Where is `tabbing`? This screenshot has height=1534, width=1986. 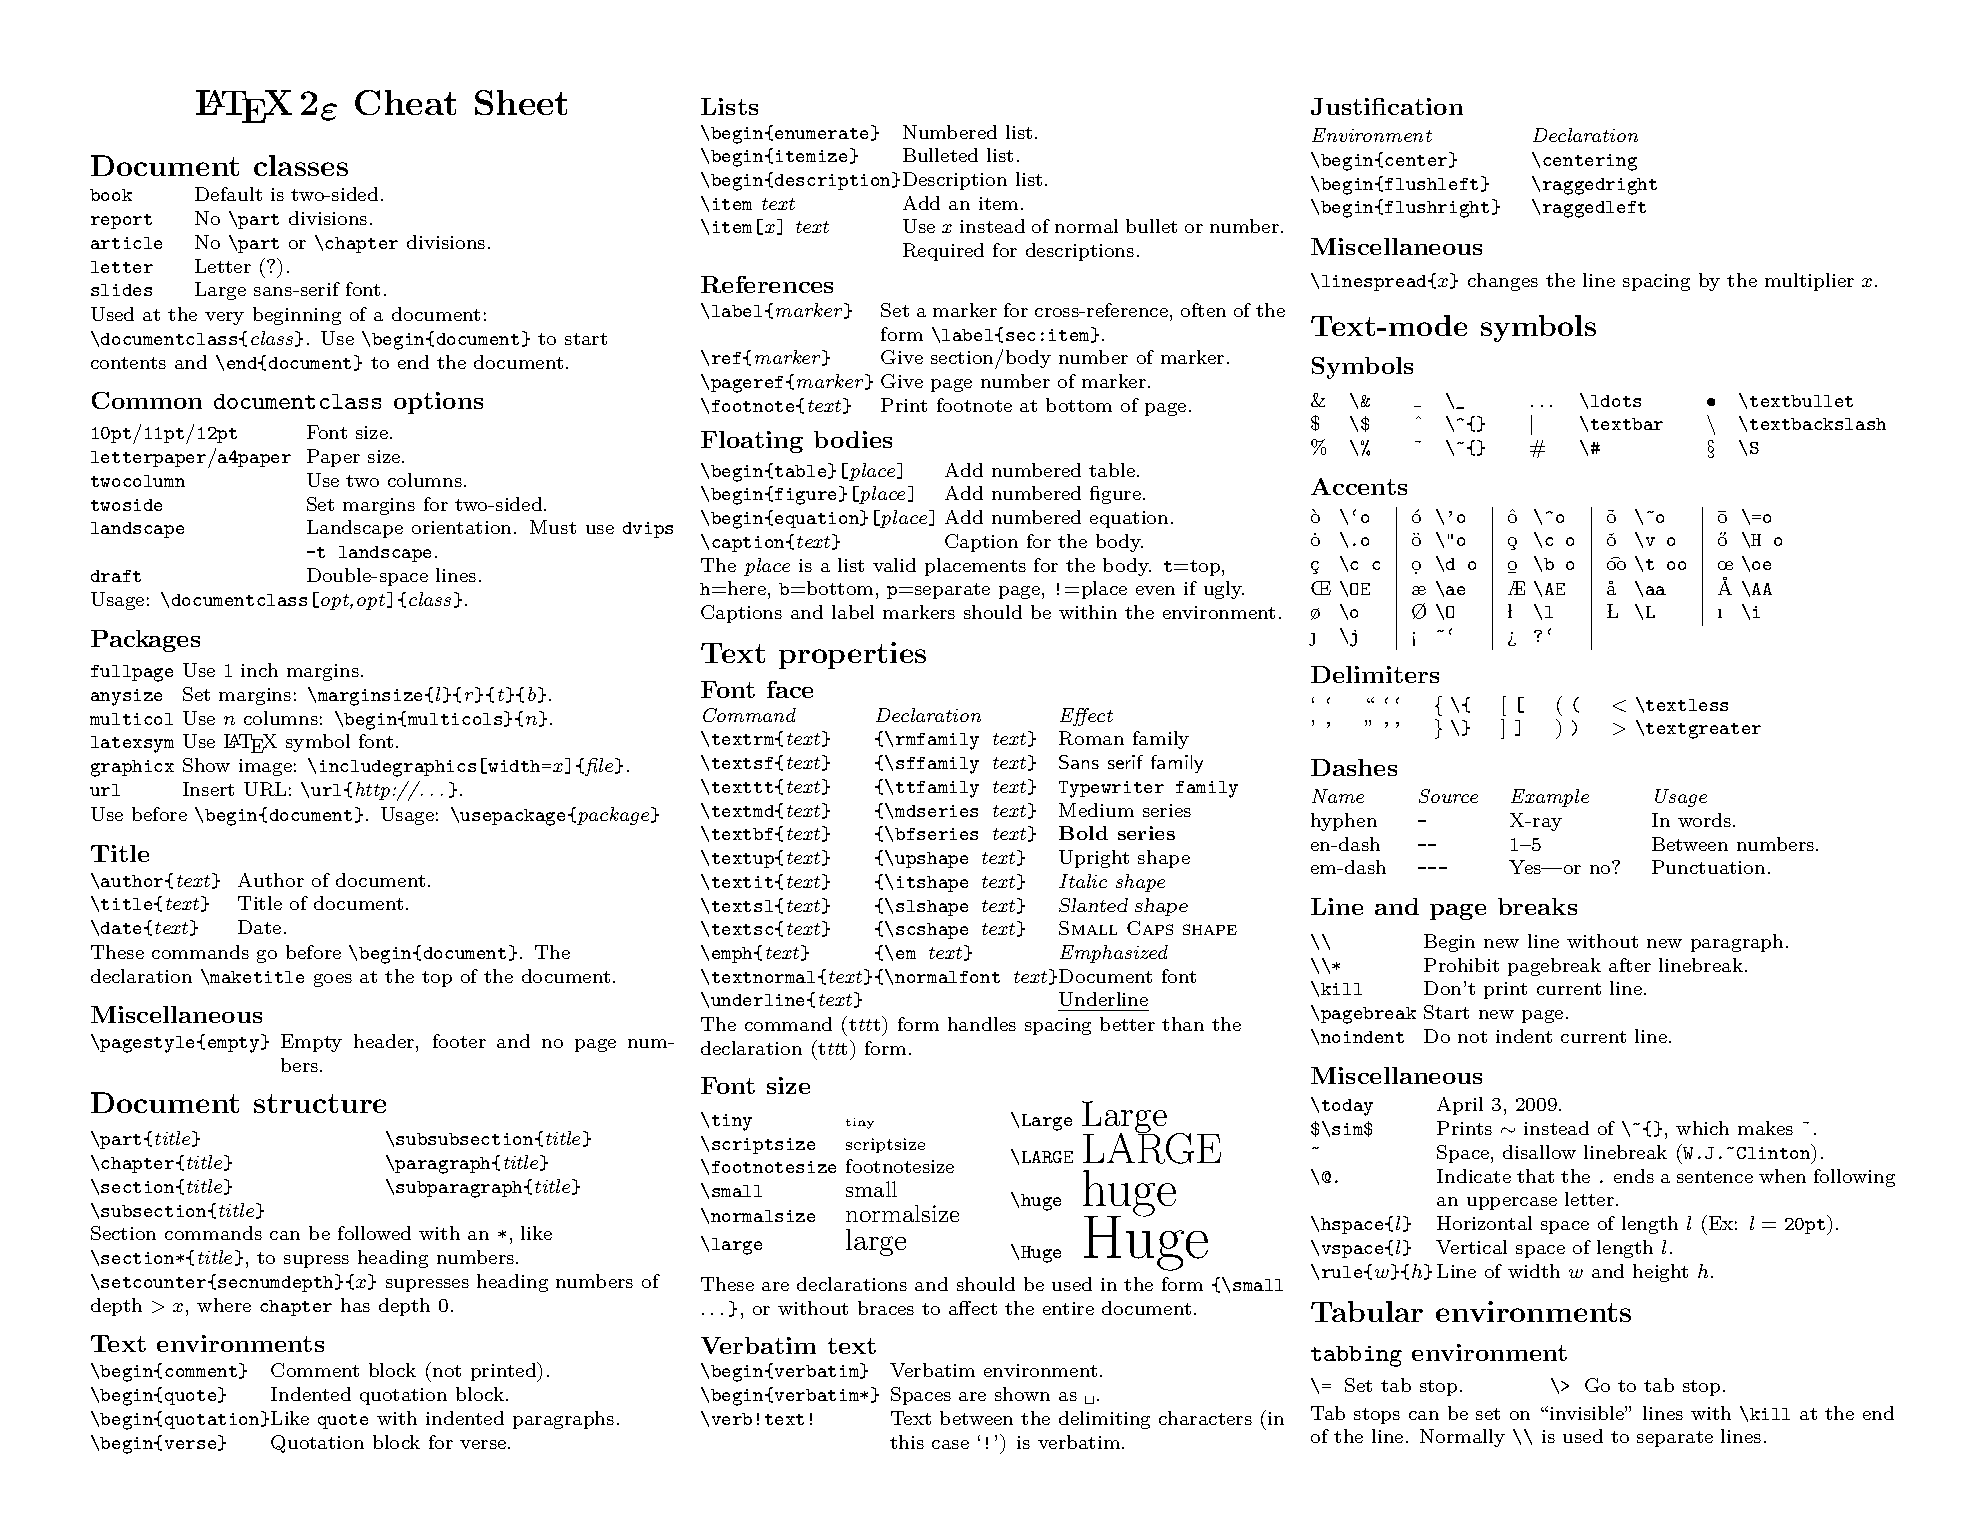 tabbing is located at coordinates (1356, 1356).
